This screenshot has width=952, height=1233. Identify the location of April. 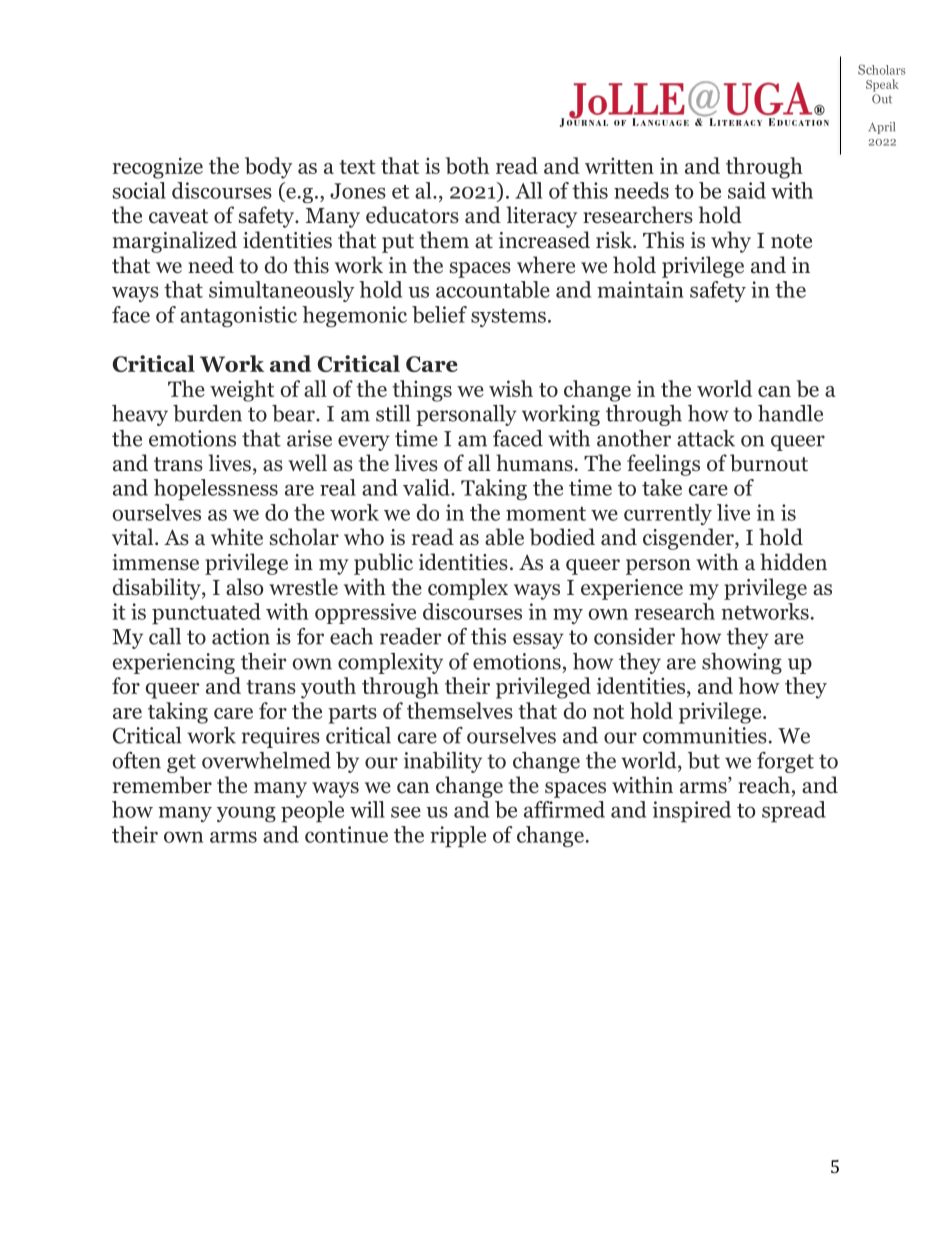
(881, 128).
